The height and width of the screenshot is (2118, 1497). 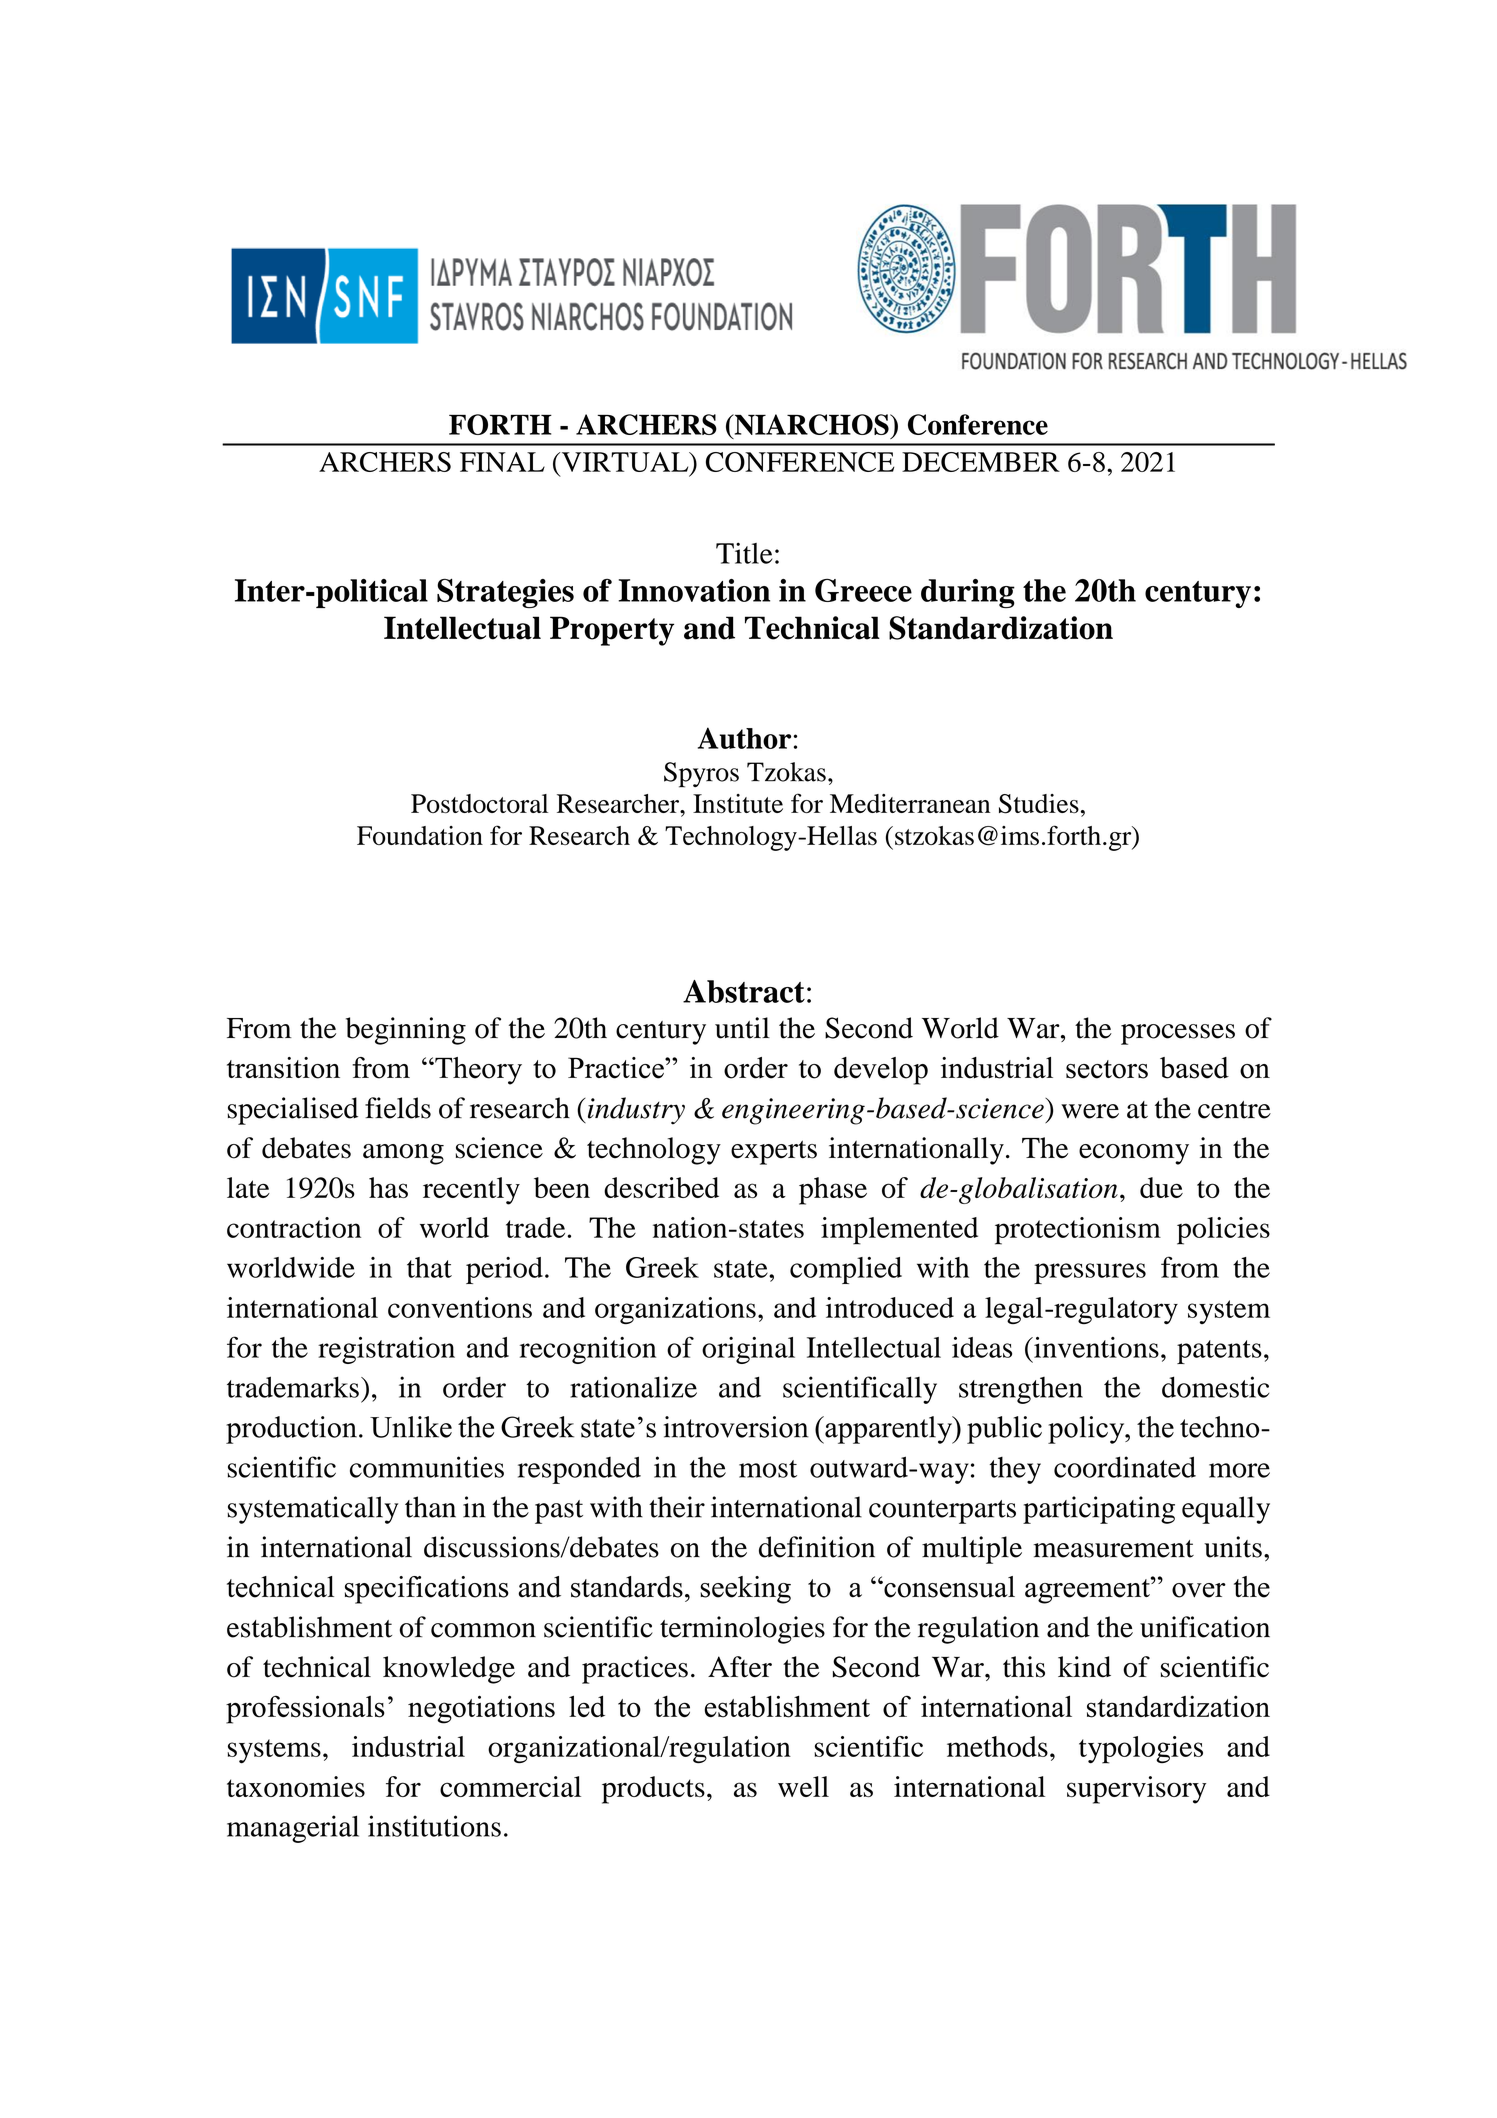 What do you see at coordinates (296, 1786) in the screenshot?
I see `taxonomies` at bounding box center [296, 1786].
